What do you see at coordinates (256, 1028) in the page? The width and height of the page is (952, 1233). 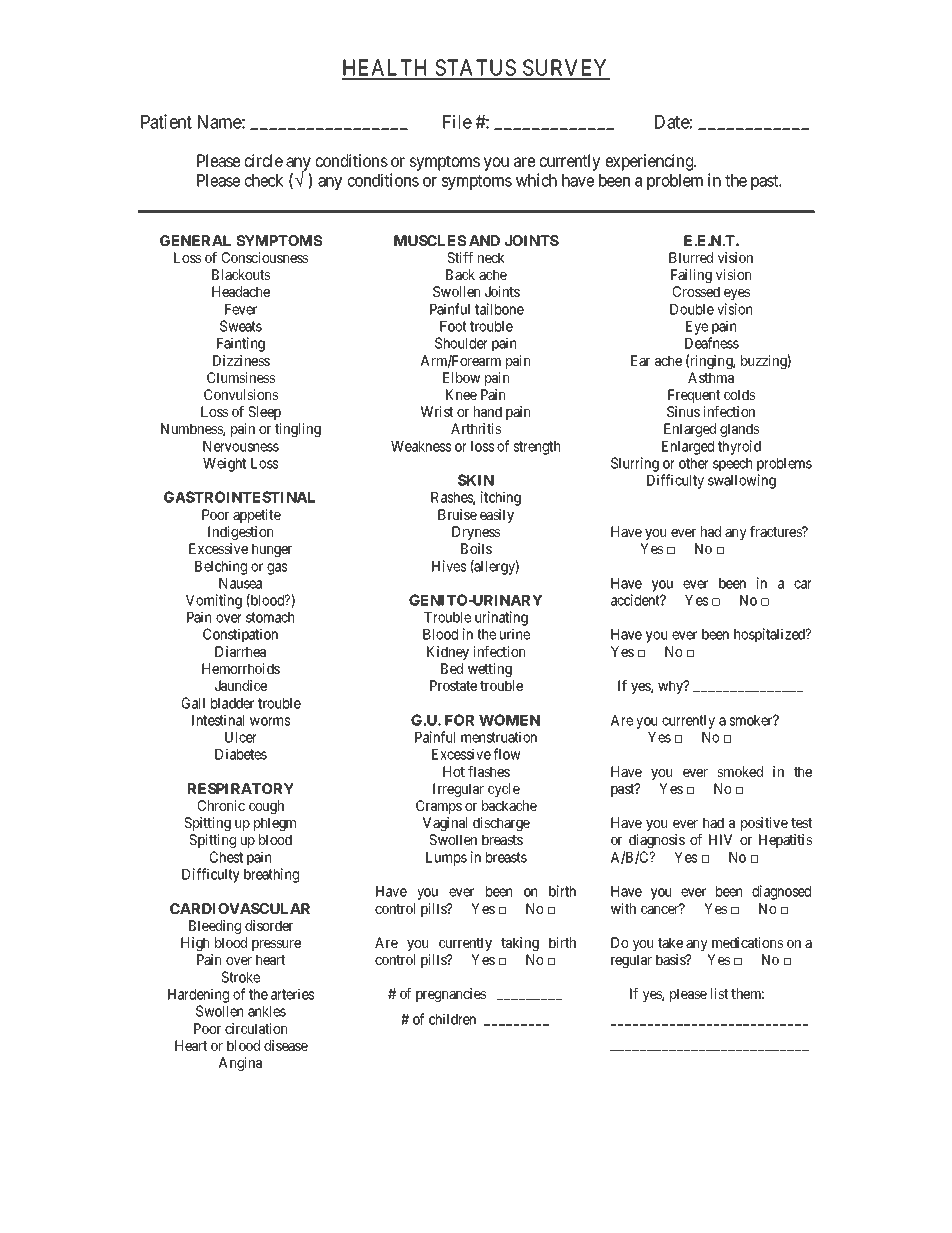 I see `circulation` at bounding box center [256, 1028].
